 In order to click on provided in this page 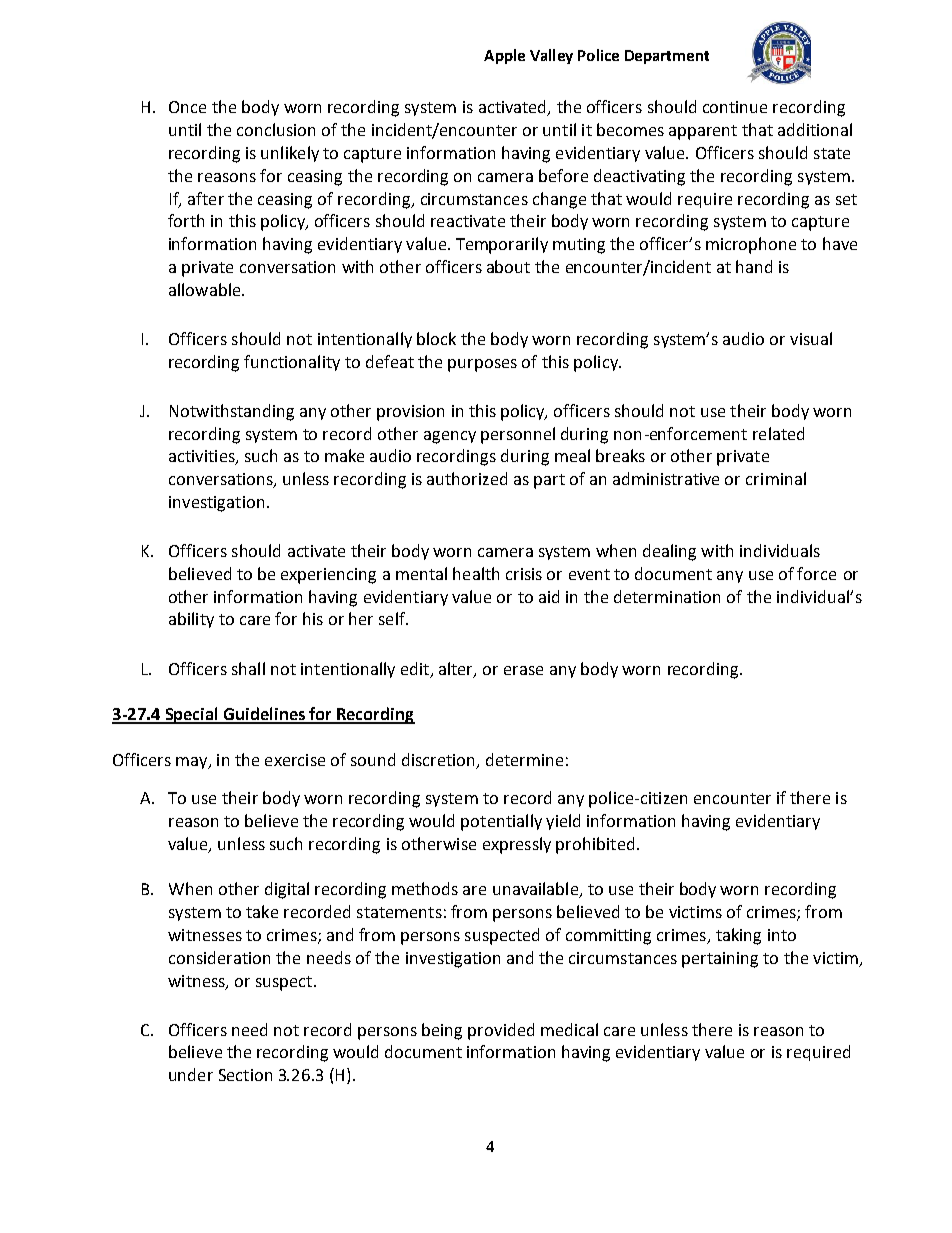, I will do `click(501, 1031)`.
